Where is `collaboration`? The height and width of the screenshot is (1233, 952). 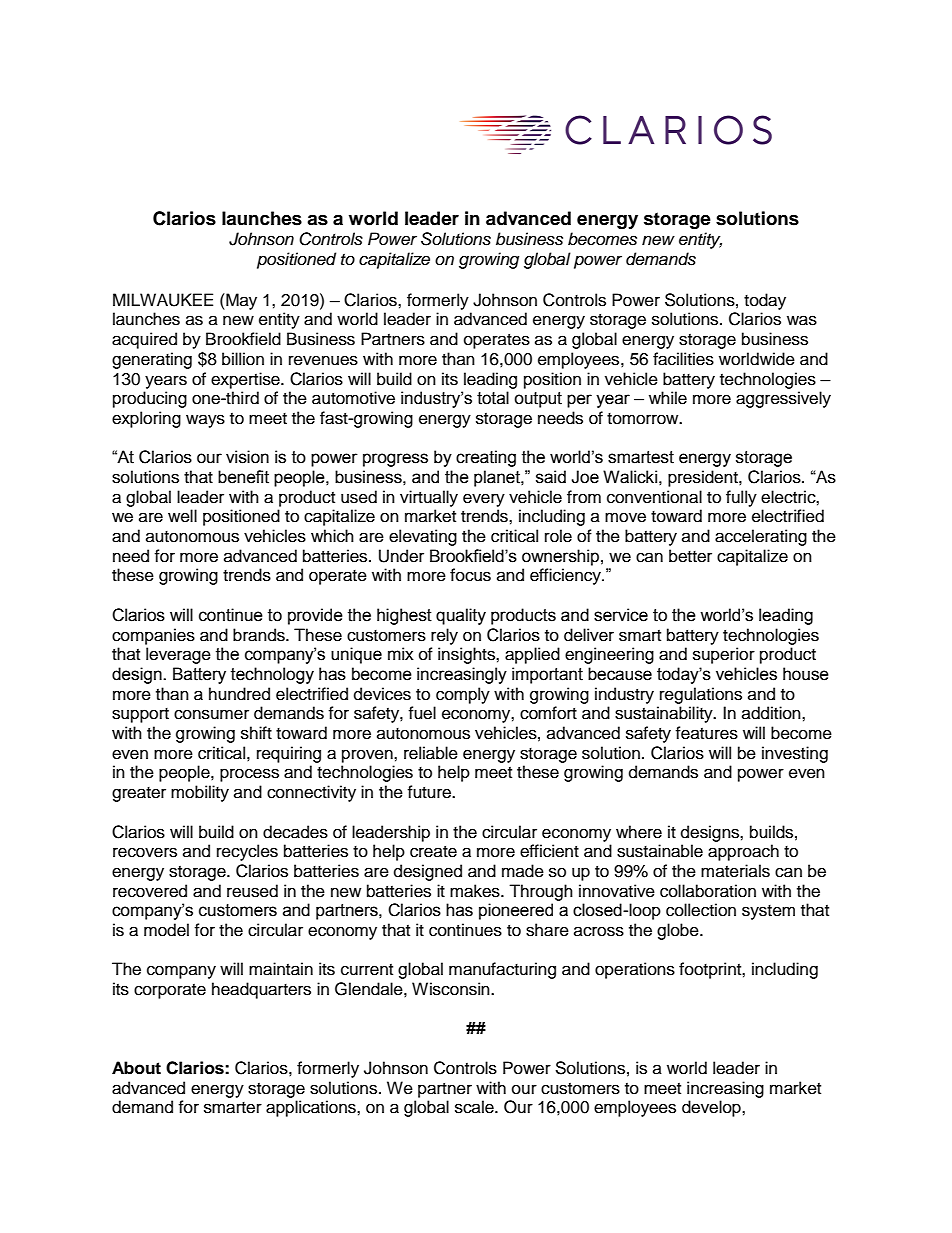 collaboration is located at coordinates (708, 891).
